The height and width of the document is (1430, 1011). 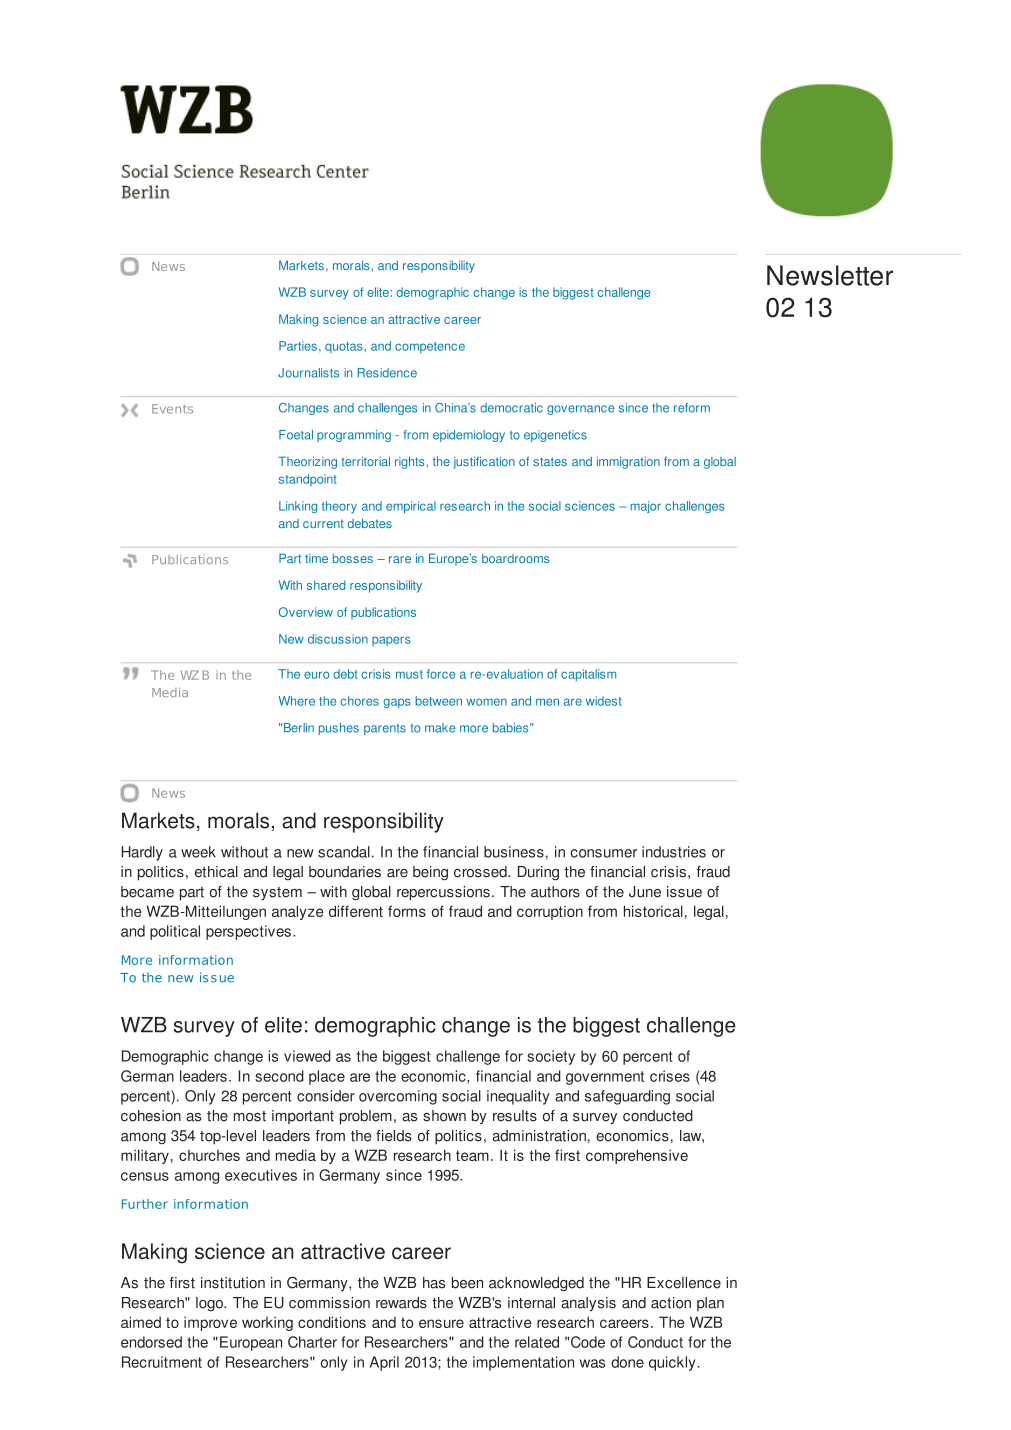 What do you see at coordinates (398, 1097) in the document?
I see `overcoming` at bounding box center [398, 1097].
